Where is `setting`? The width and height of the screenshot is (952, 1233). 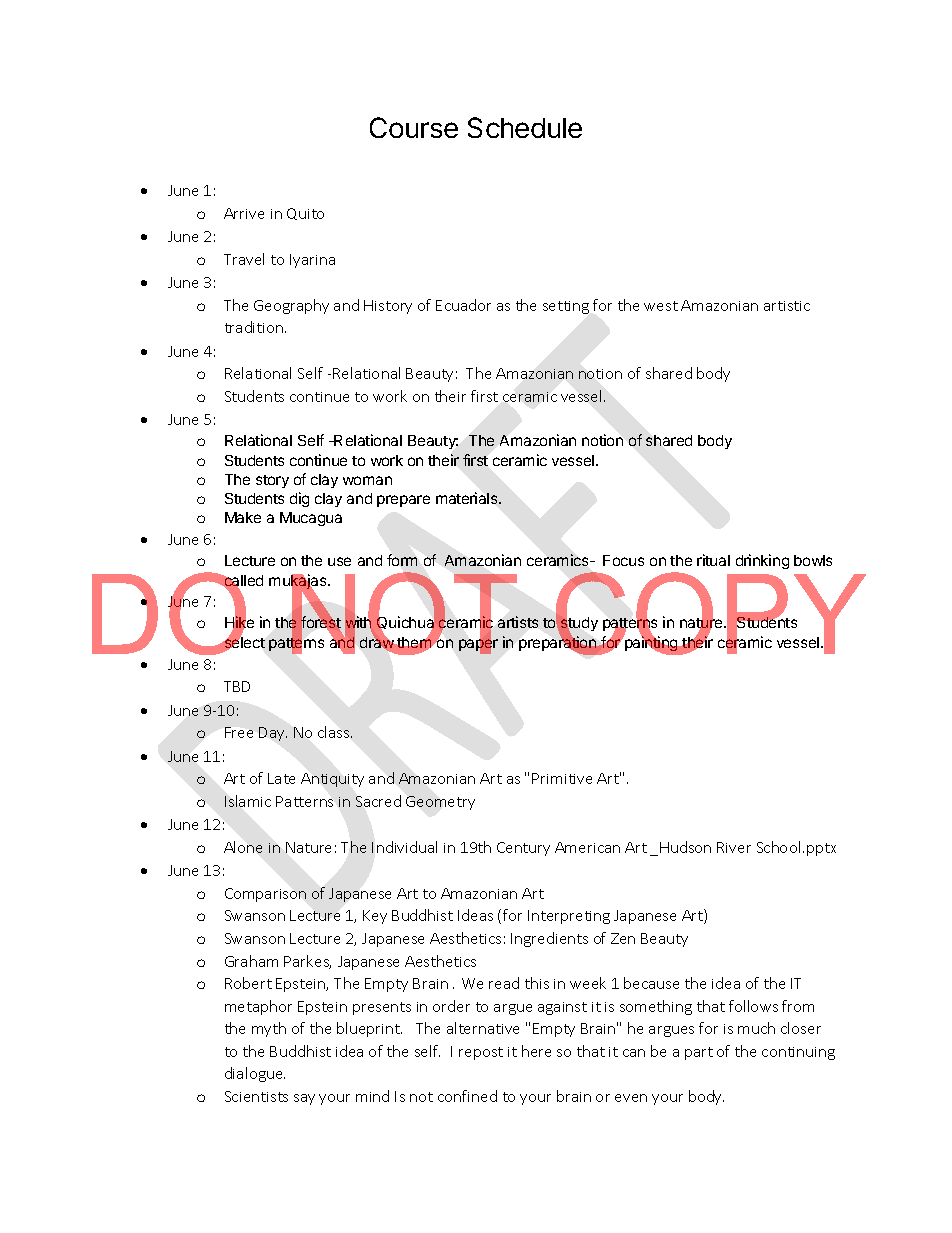
setting is located at coordinates (566, 307).
